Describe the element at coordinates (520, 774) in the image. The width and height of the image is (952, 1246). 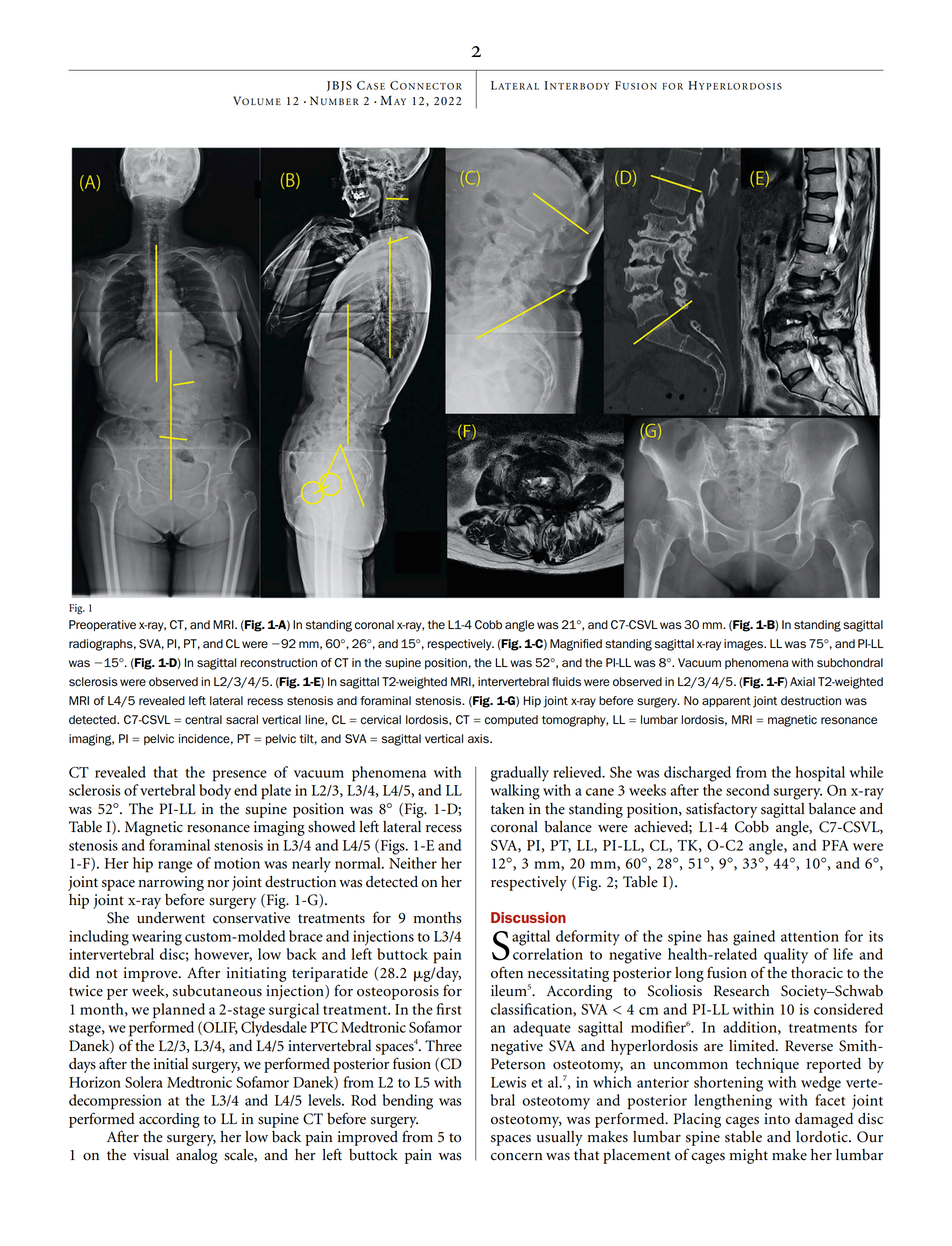
I see `gradually` at that location.
